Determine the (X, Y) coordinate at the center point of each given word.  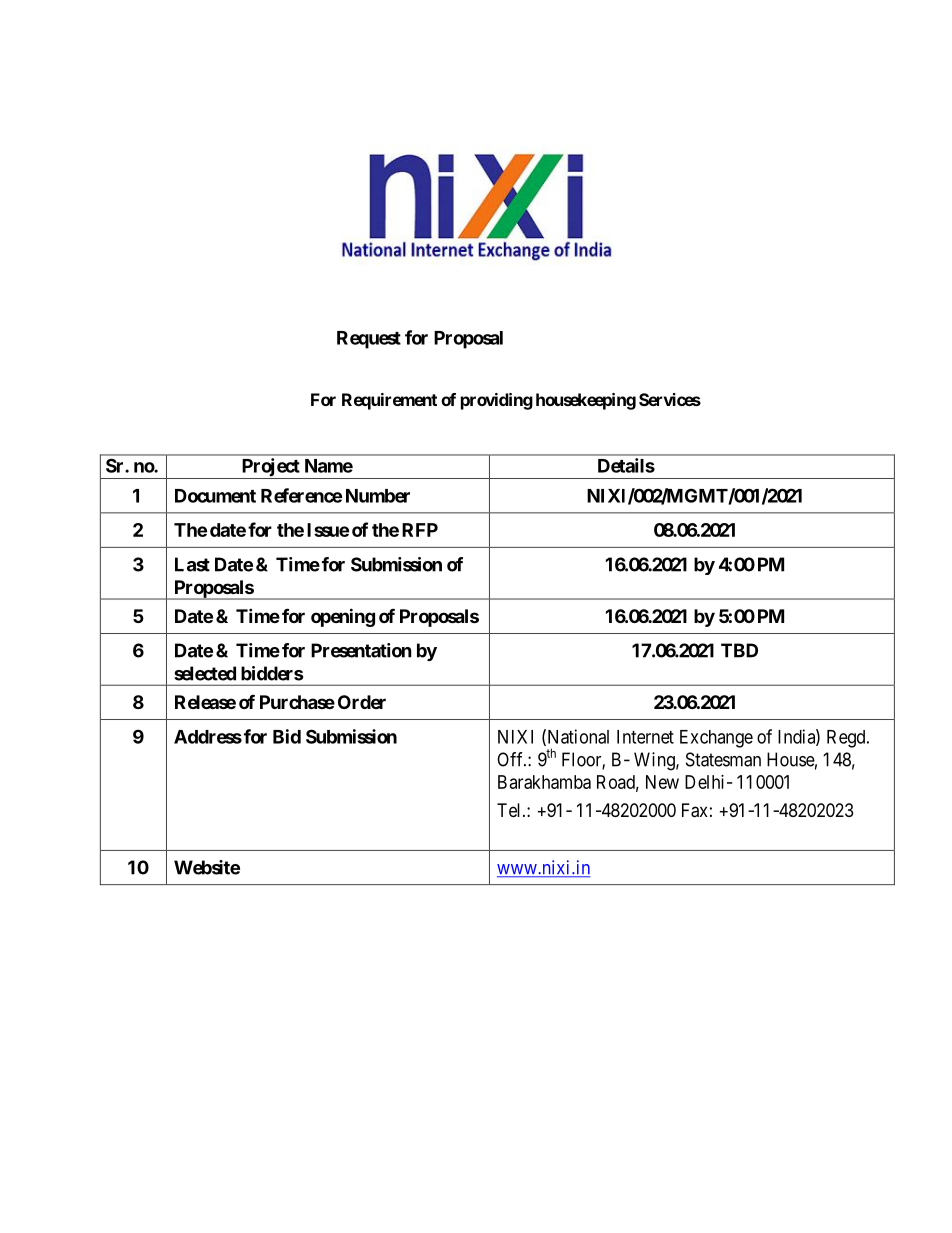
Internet (645, 737)
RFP (420, 530)
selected (205, 673)
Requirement (389, 401)
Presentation (361, 650)
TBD (739, 650)
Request (369, 340)
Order (362, 702)
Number (378, 496)
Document (215, 496)
